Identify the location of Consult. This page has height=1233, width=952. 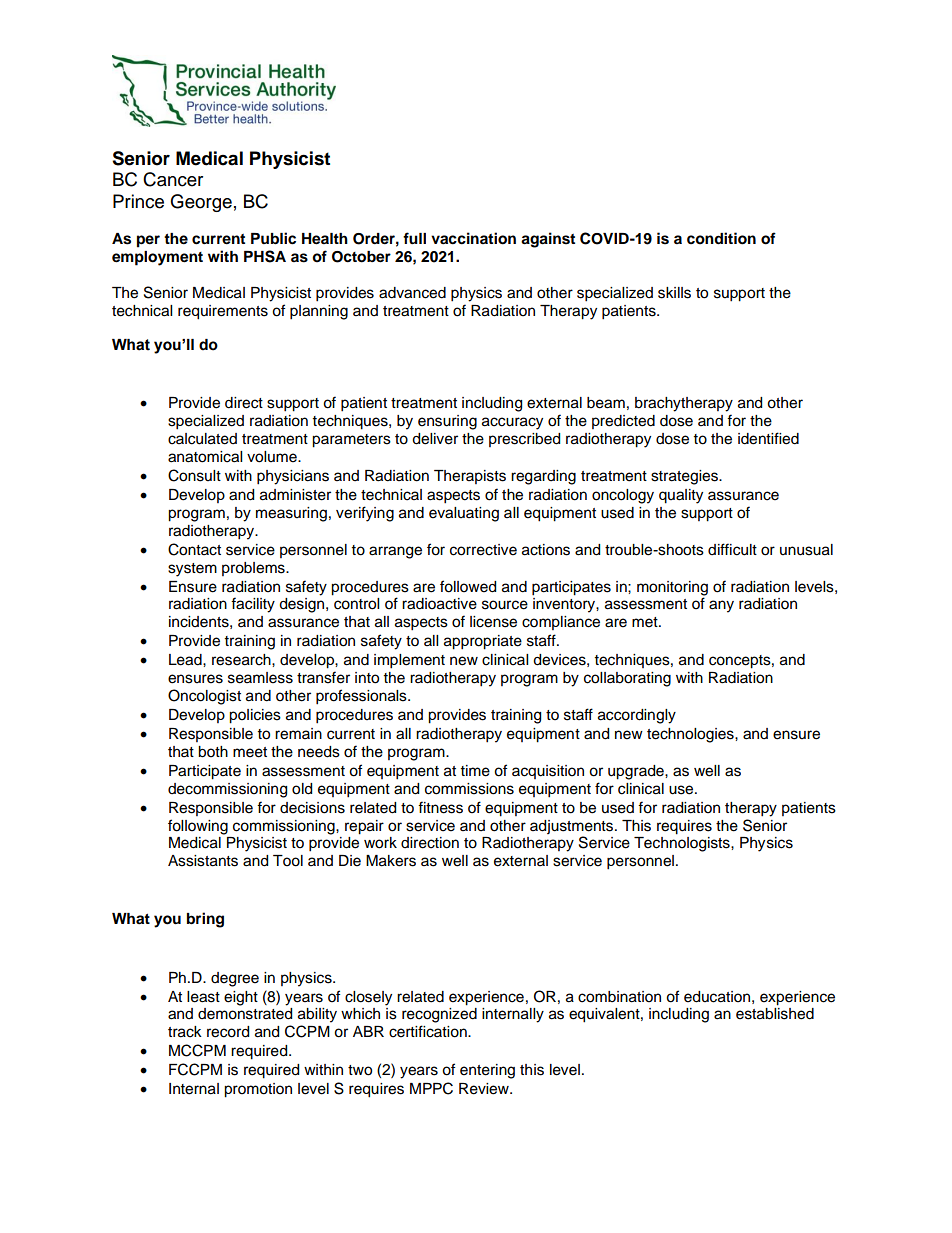
(194, 475).
